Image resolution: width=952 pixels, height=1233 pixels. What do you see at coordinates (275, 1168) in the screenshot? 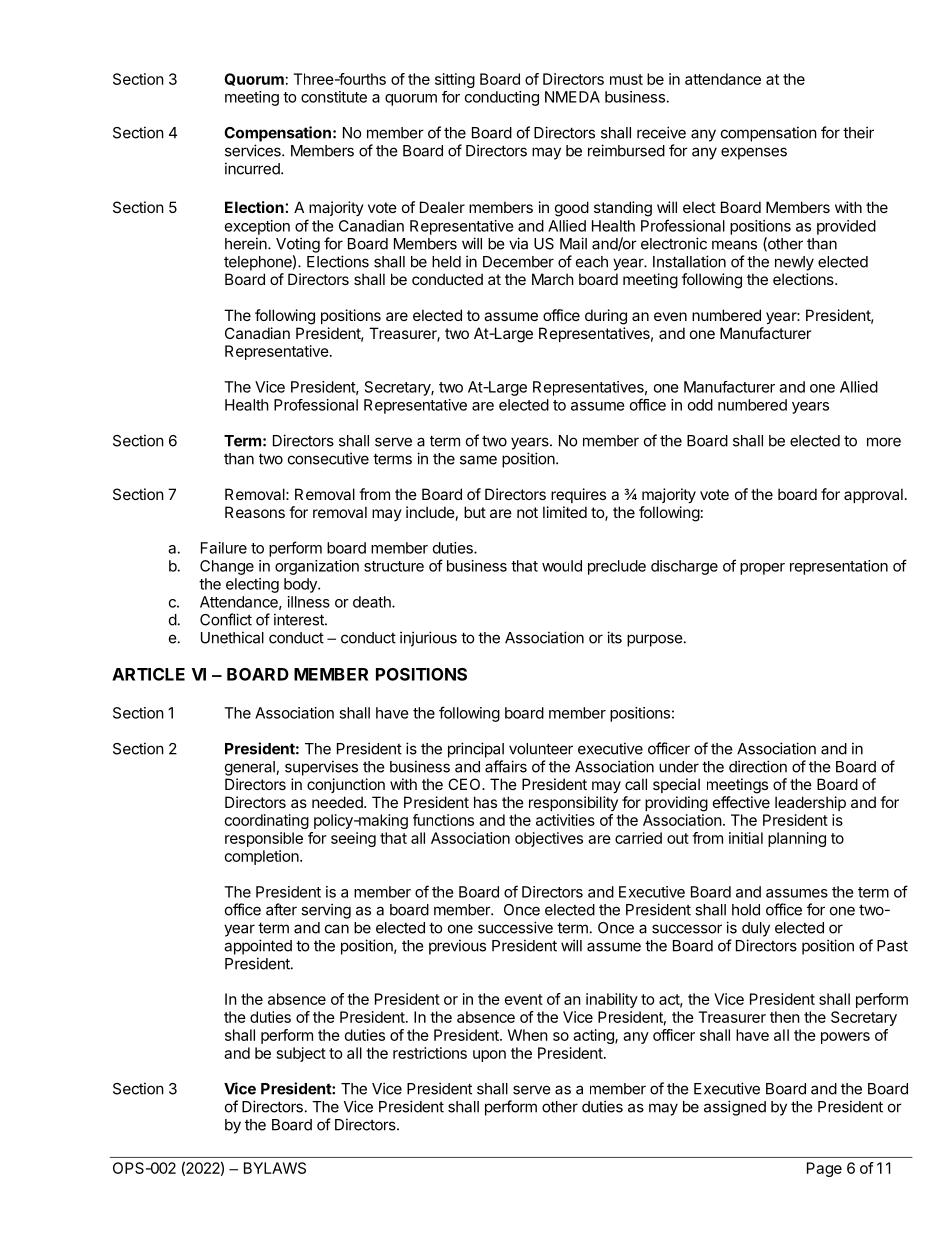
I see `BYLAWS` at bounding box center [275, 1168].
